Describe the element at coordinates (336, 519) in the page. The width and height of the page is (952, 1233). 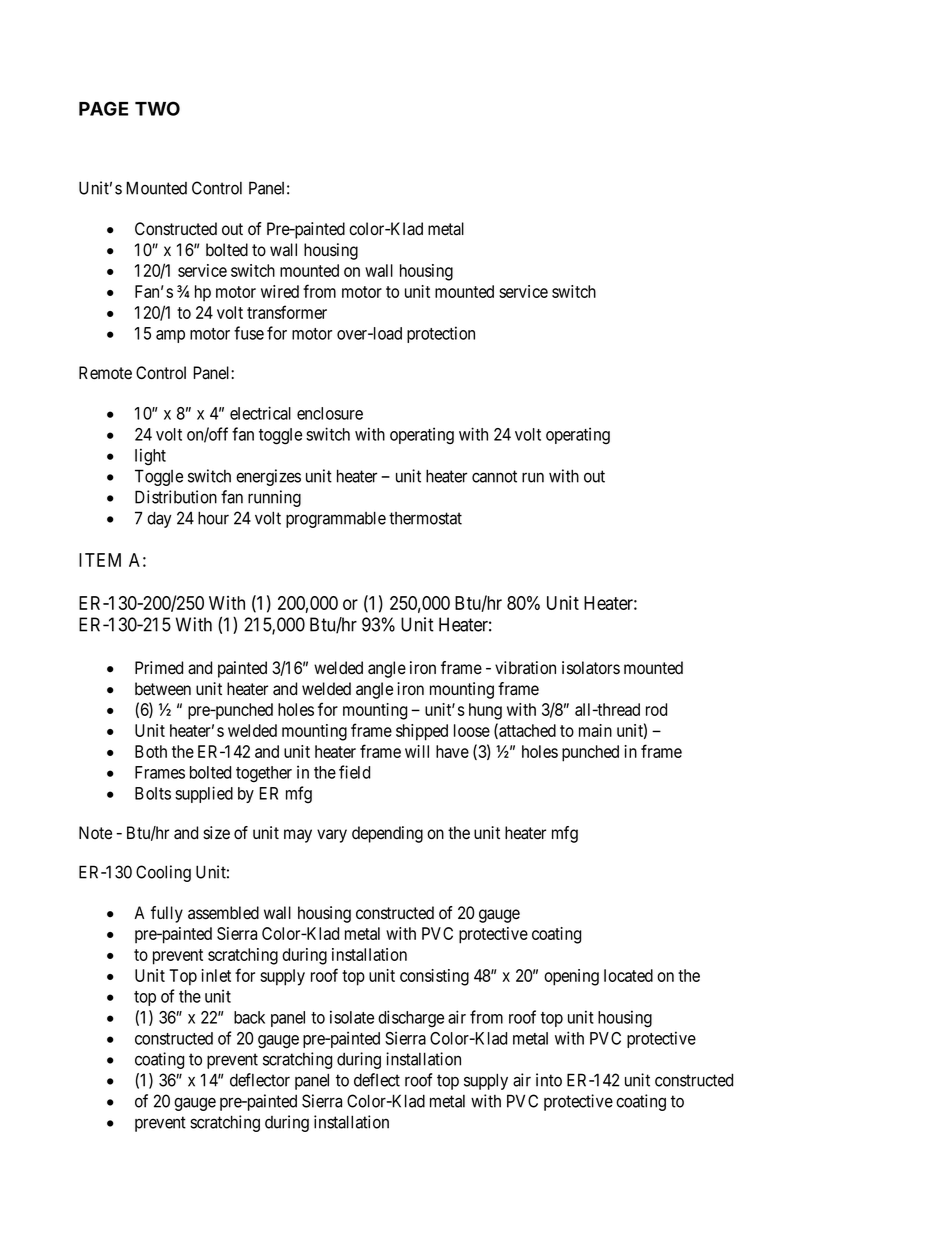
I see `programmable` at that location.
